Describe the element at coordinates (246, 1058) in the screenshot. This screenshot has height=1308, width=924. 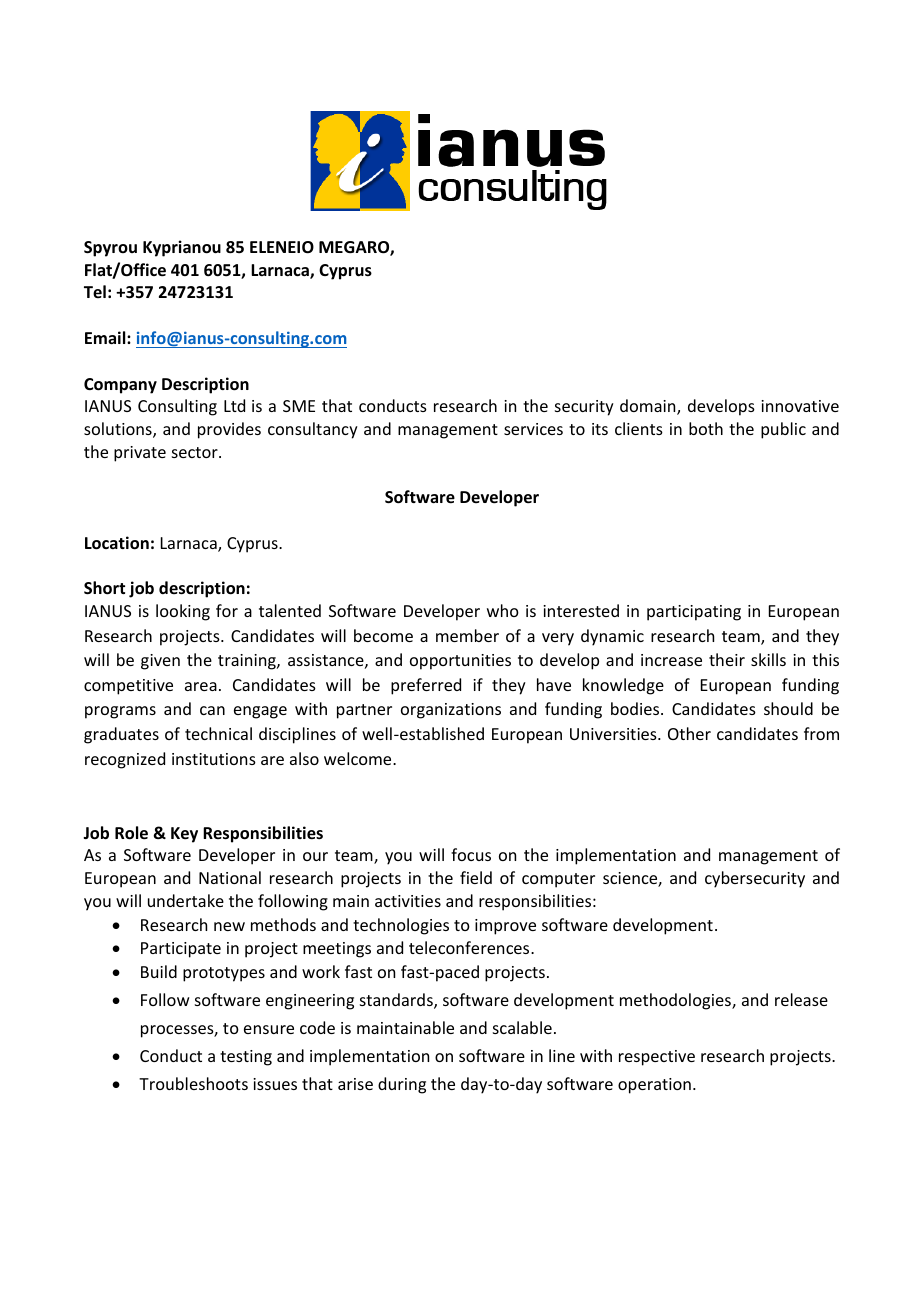
I see `testing` at that location.
